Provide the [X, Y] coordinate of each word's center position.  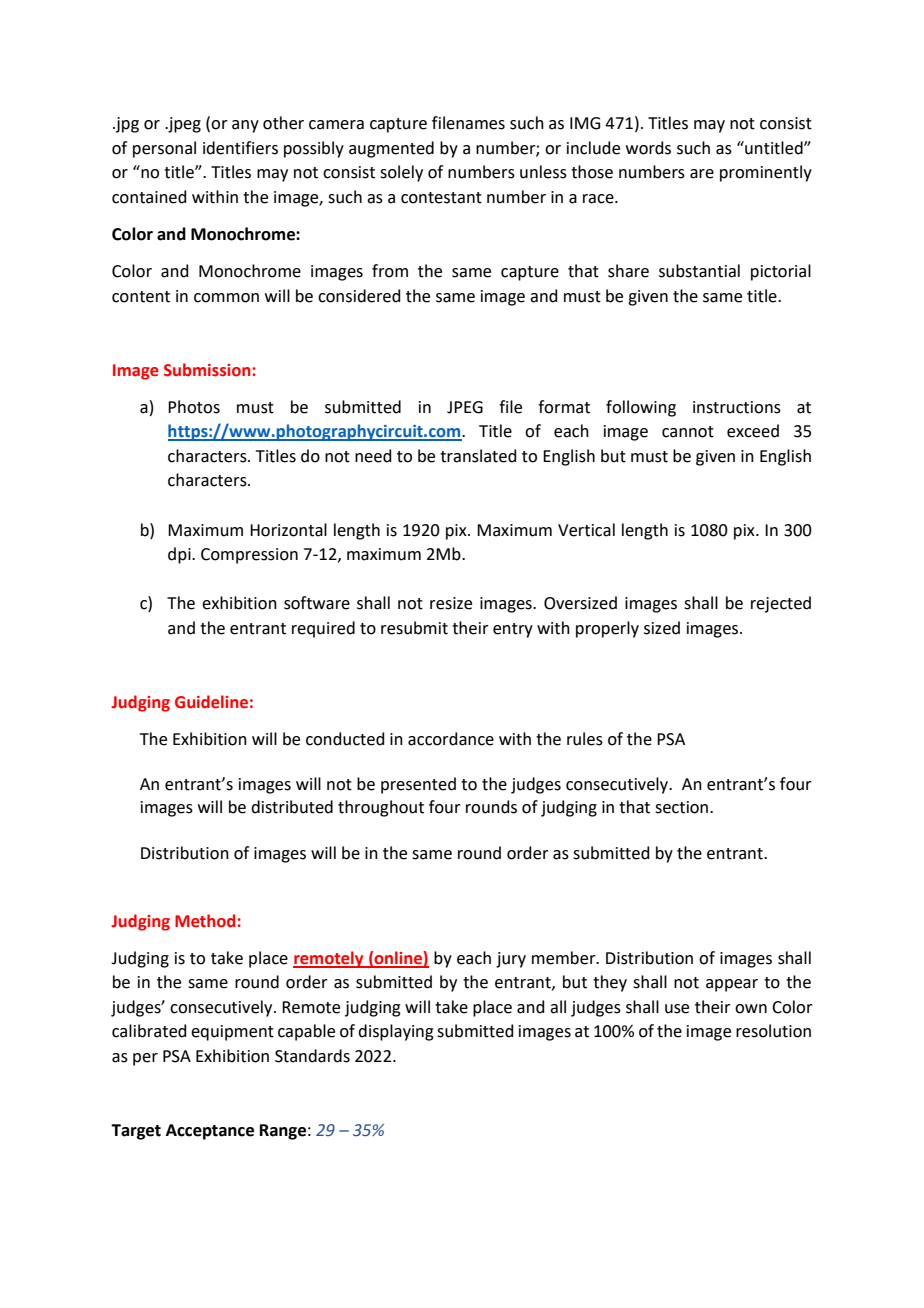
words [648, 148]
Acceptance [210, 1132]
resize [451, 603]
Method [205, 921]
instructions [737, 407]
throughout [381, 808]
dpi [180, 555]
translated [478, 456]
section [681, 807]
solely [401, 173]
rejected [781, 604]
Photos [194, 407]
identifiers [240, 148]
